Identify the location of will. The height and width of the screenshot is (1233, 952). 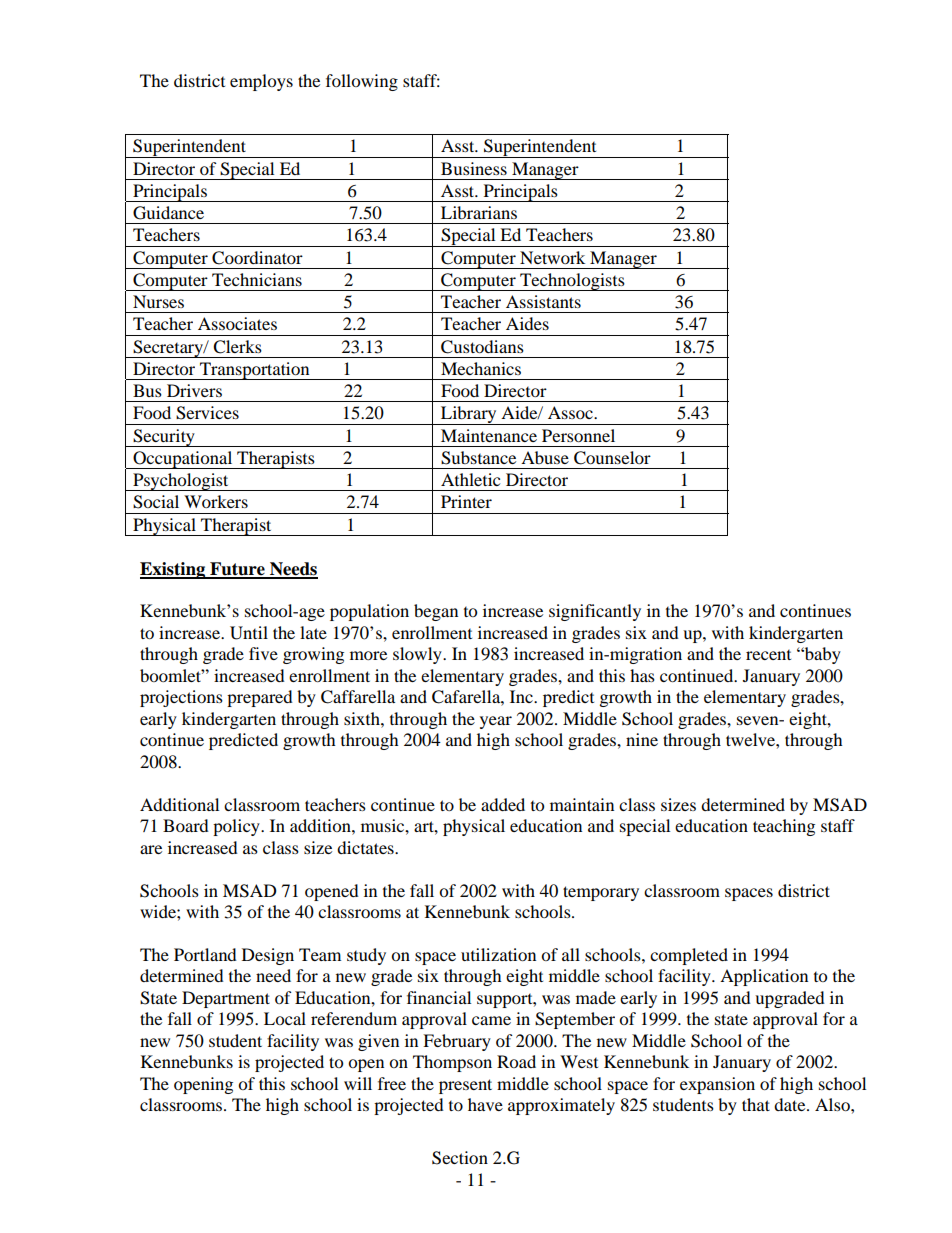
(358, 1083).
